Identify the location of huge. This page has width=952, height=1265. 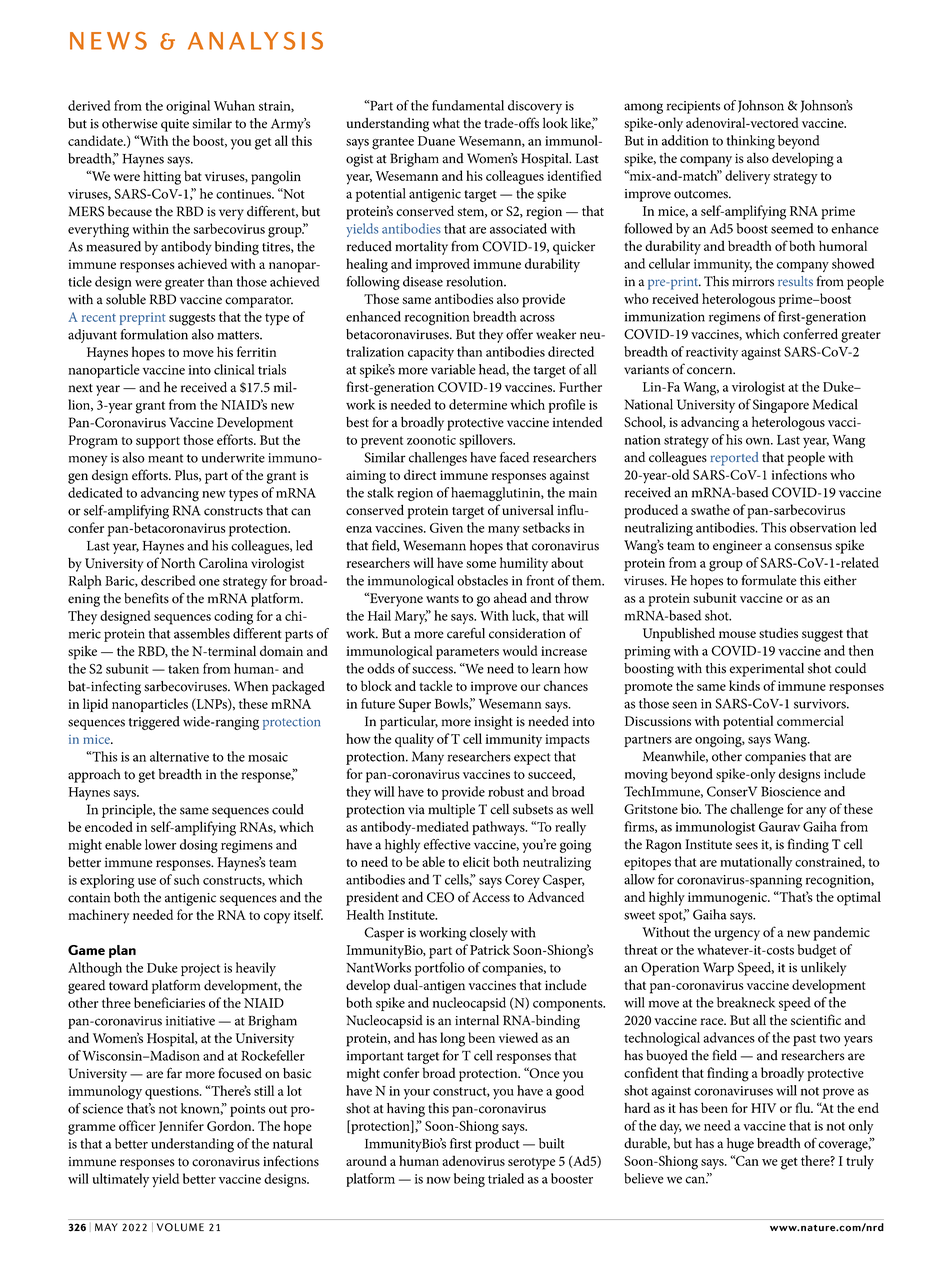
(740, 1145).
